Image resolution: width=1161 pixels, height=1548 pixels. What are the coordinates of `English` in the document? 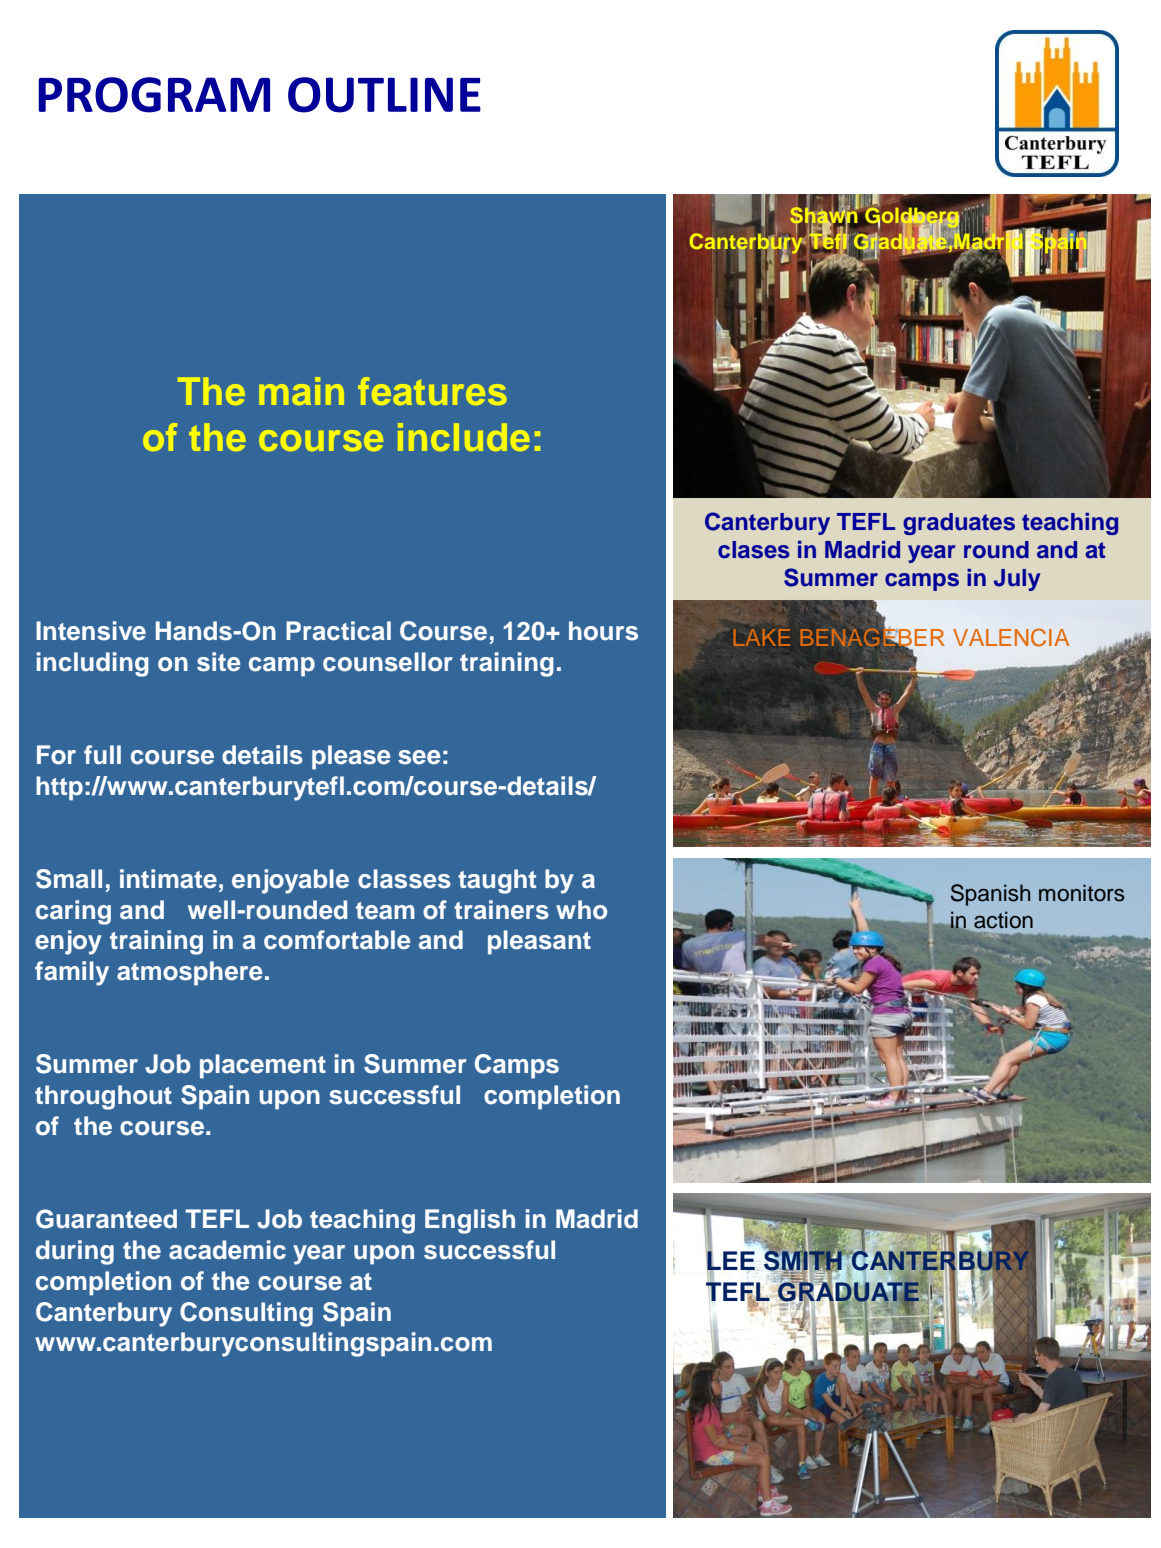 It's located at (470, 1221).
